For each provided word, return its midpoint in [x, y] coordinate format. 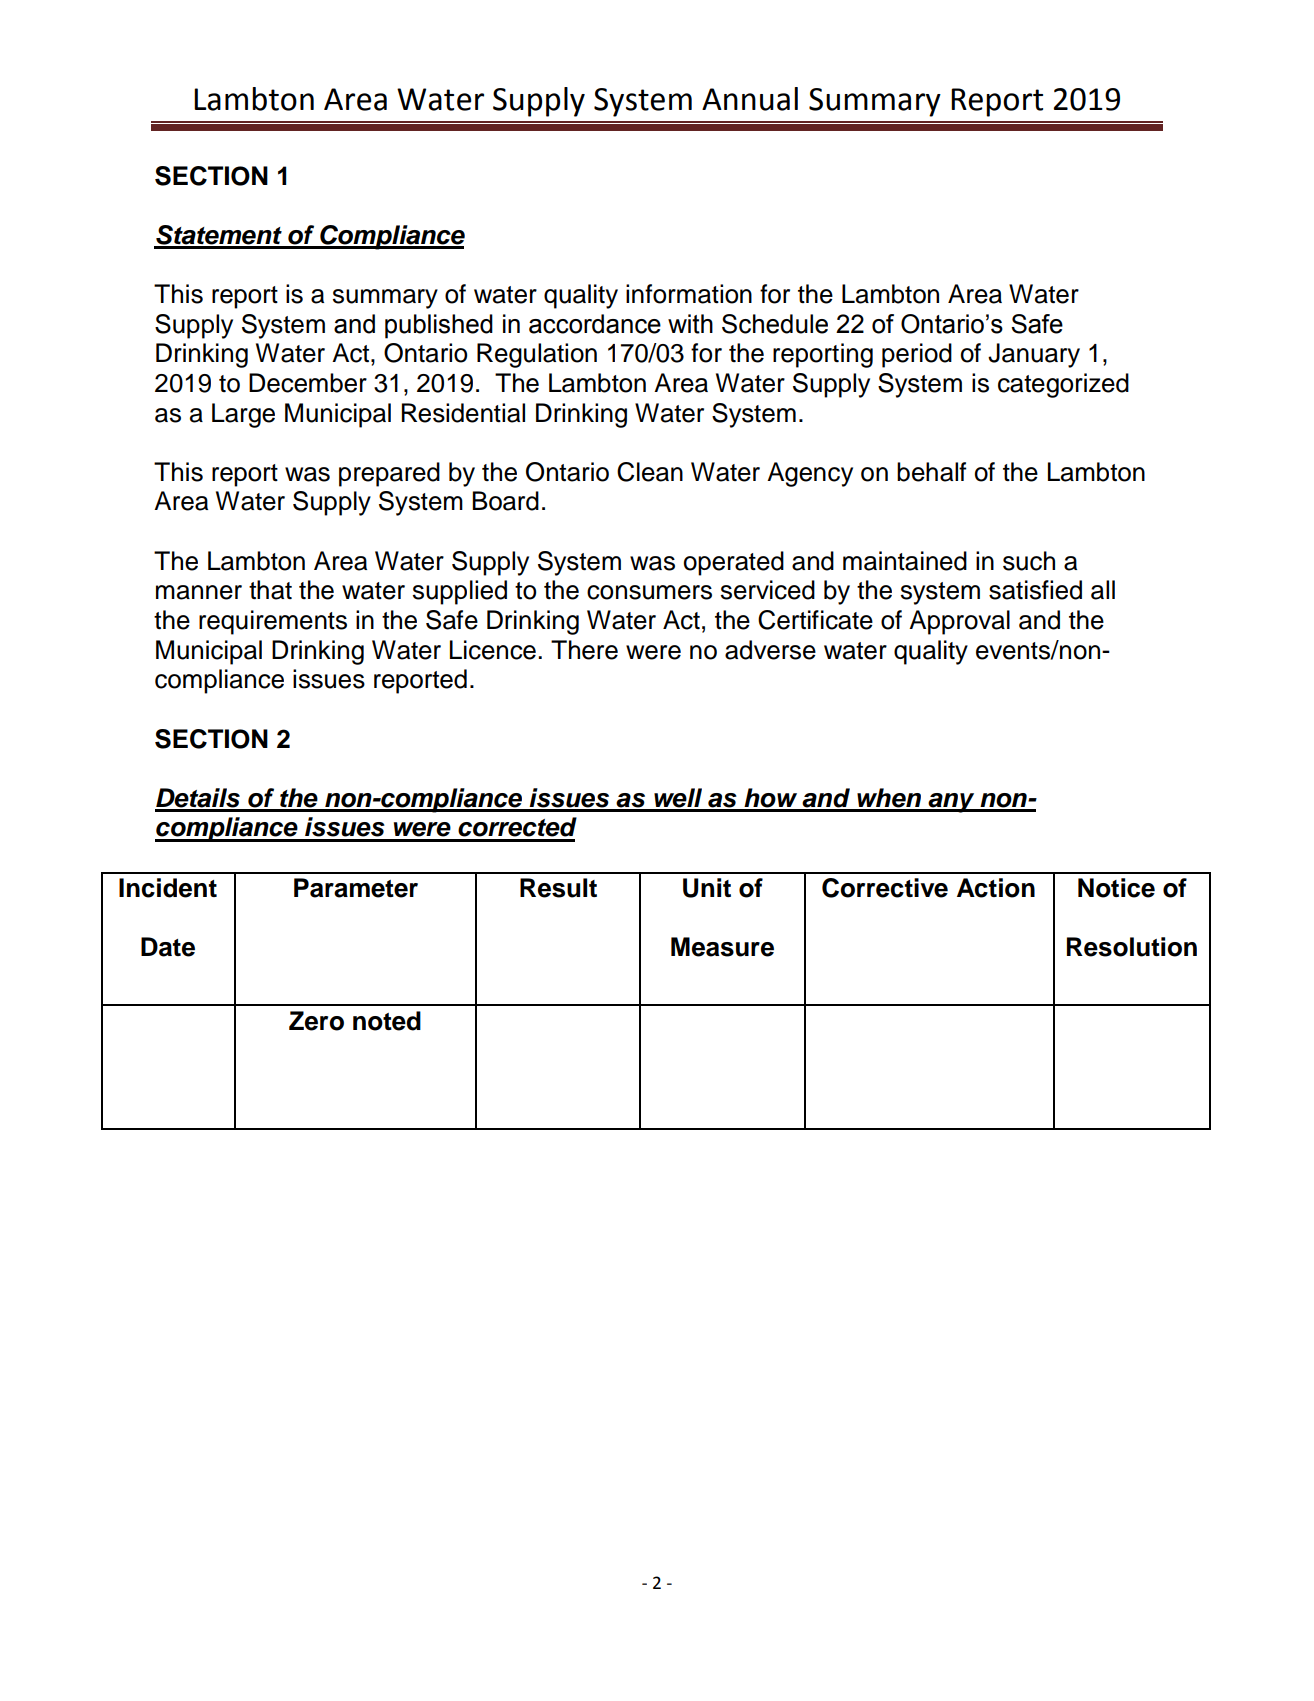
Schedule [775, 324]
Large [243, 415]
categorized [1063, 385]
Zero [316, 1021]
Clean [650, 472]
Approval [959, 622]
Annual [750, 99]
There [584, 650]
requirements [273, 622]
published [439, 326]
